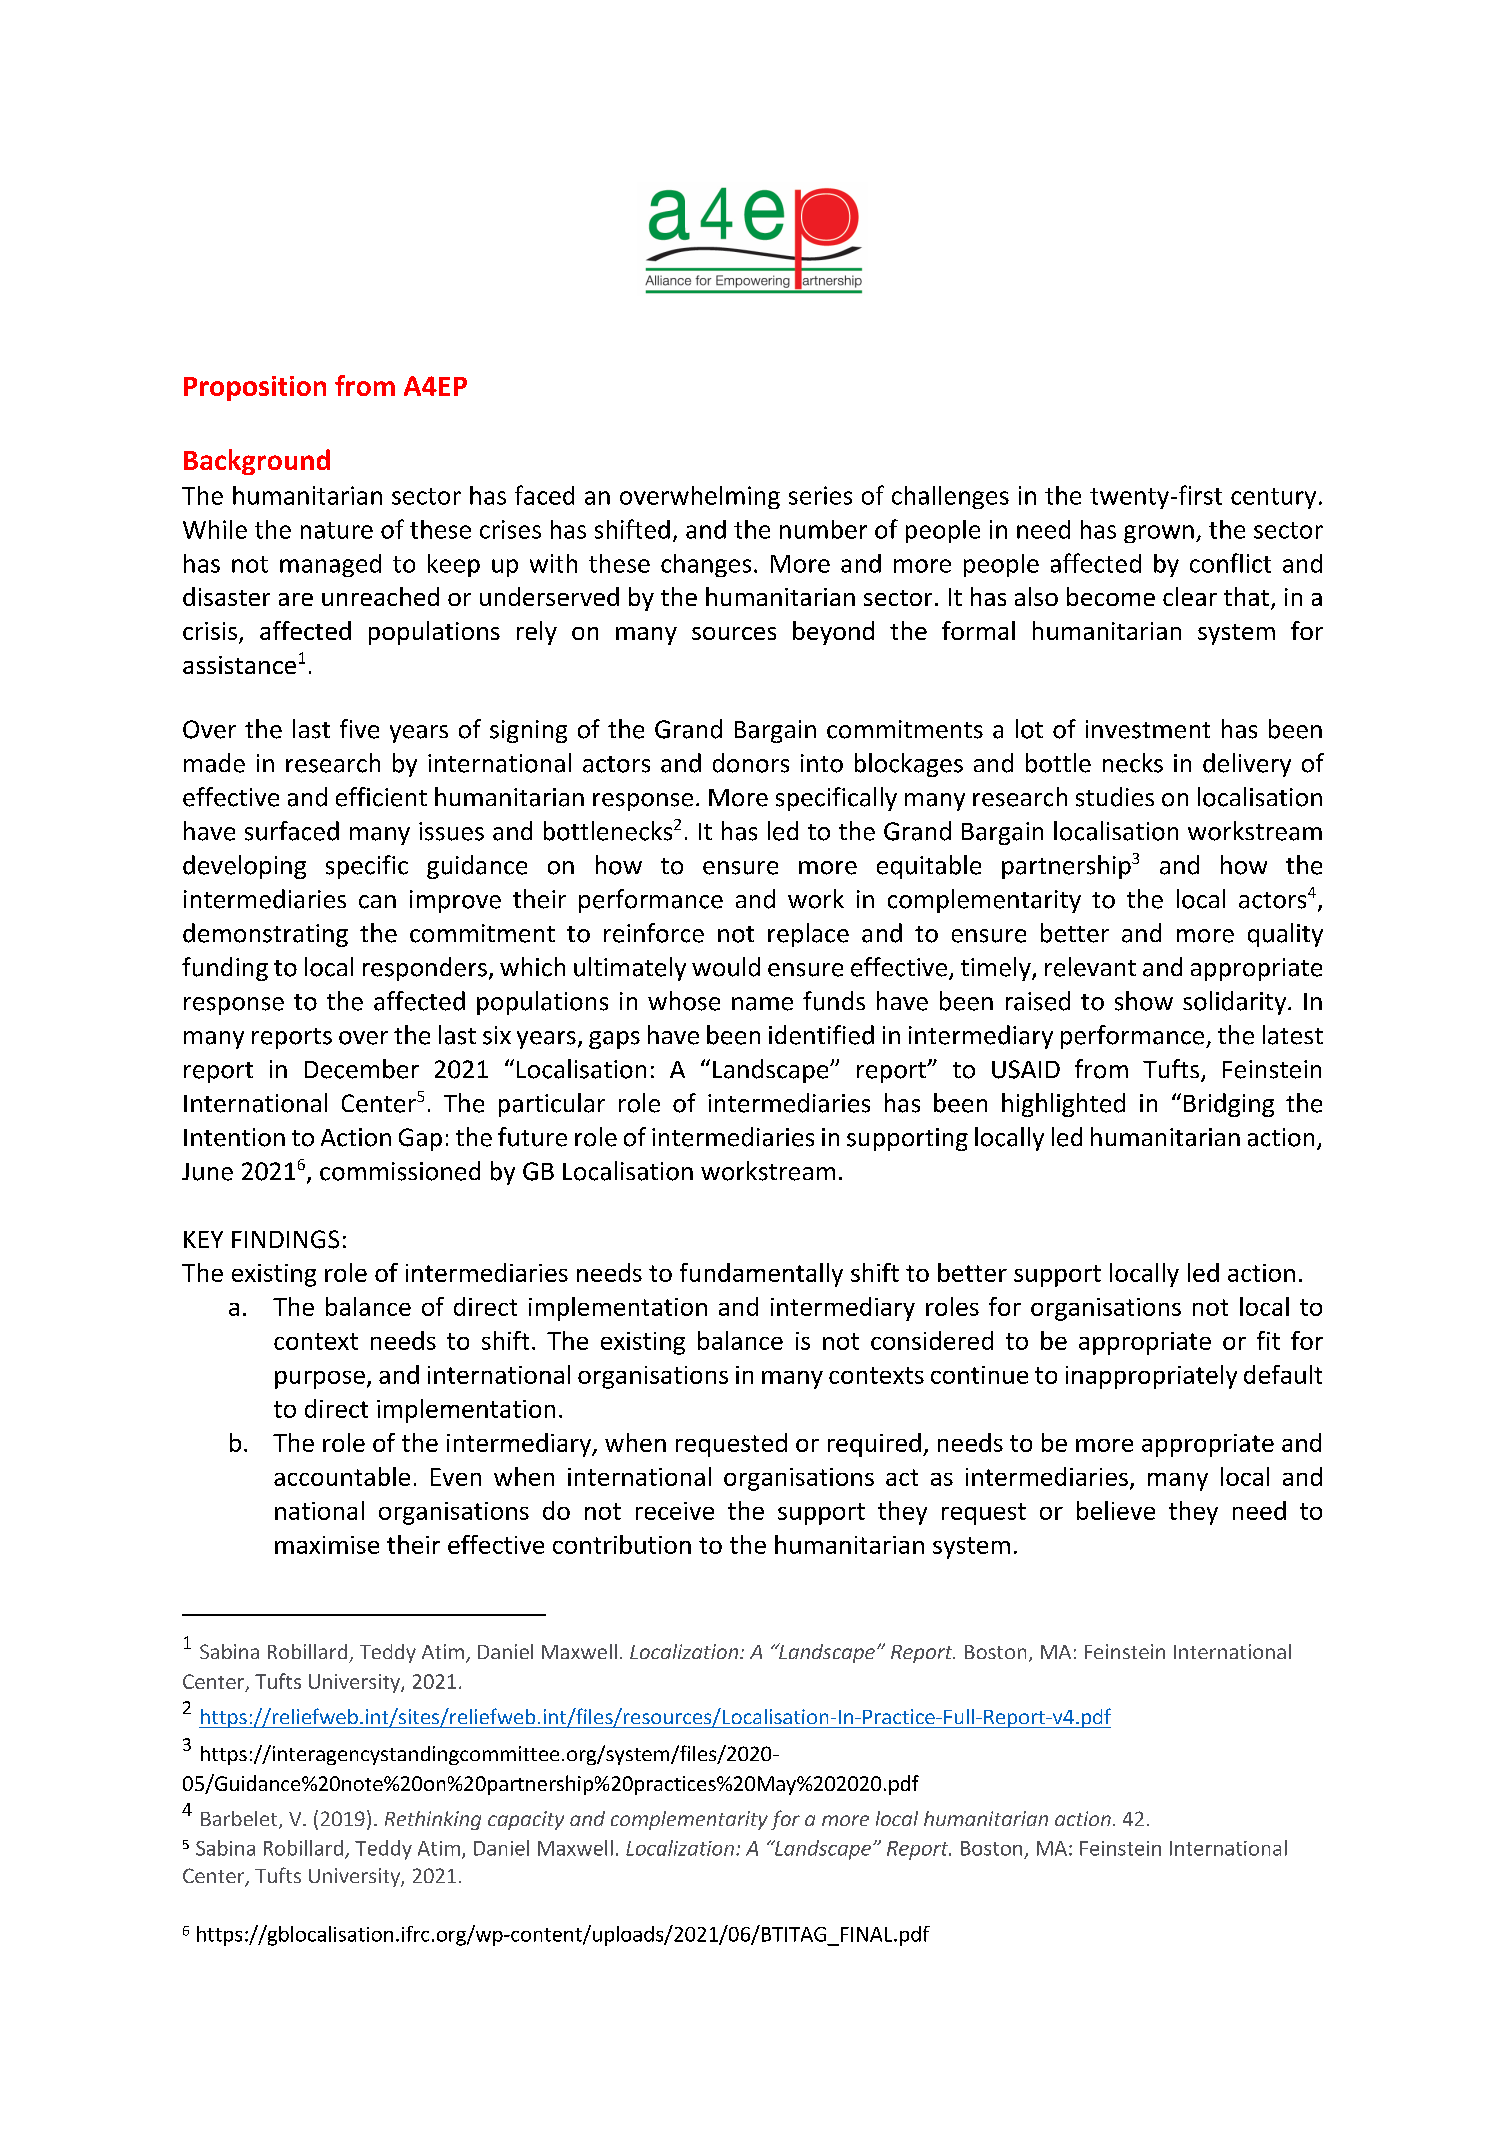 The height and width of the document is (2130, 1505). What do you see at coordinates (257, 462) in the document?
I see `Background` at bounding box center [257, 462].
